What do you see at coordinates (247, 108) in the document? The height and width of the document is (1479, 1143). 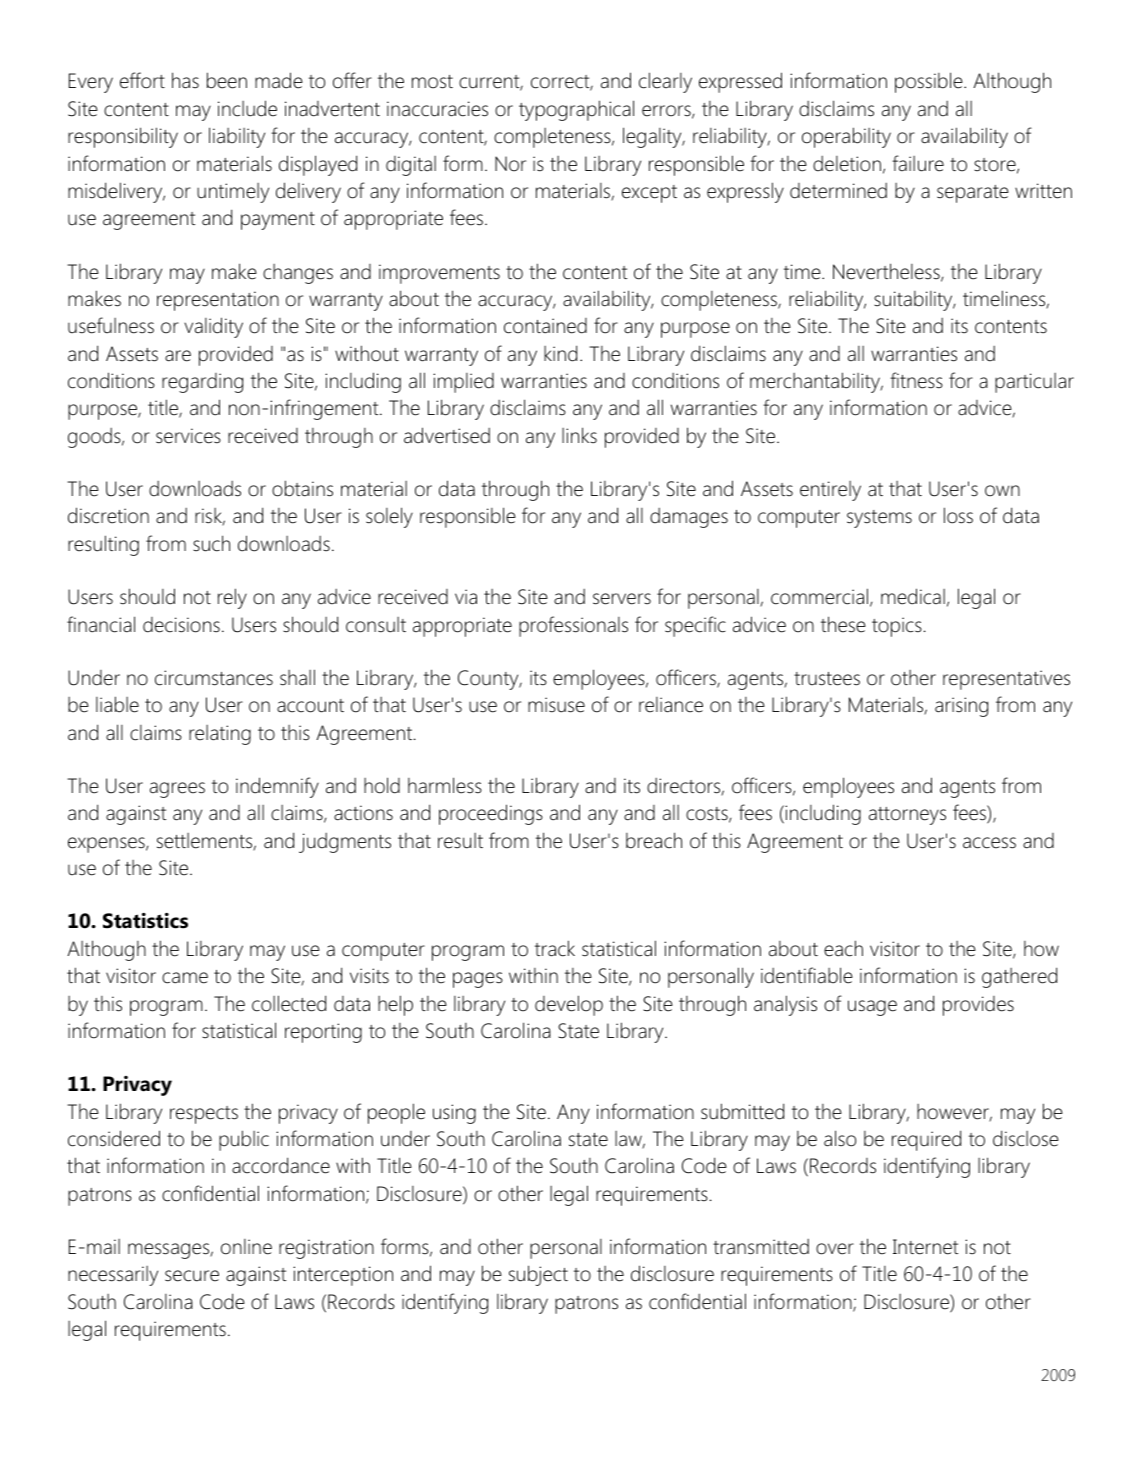 I see `include` at bounding box center [247, 108].
